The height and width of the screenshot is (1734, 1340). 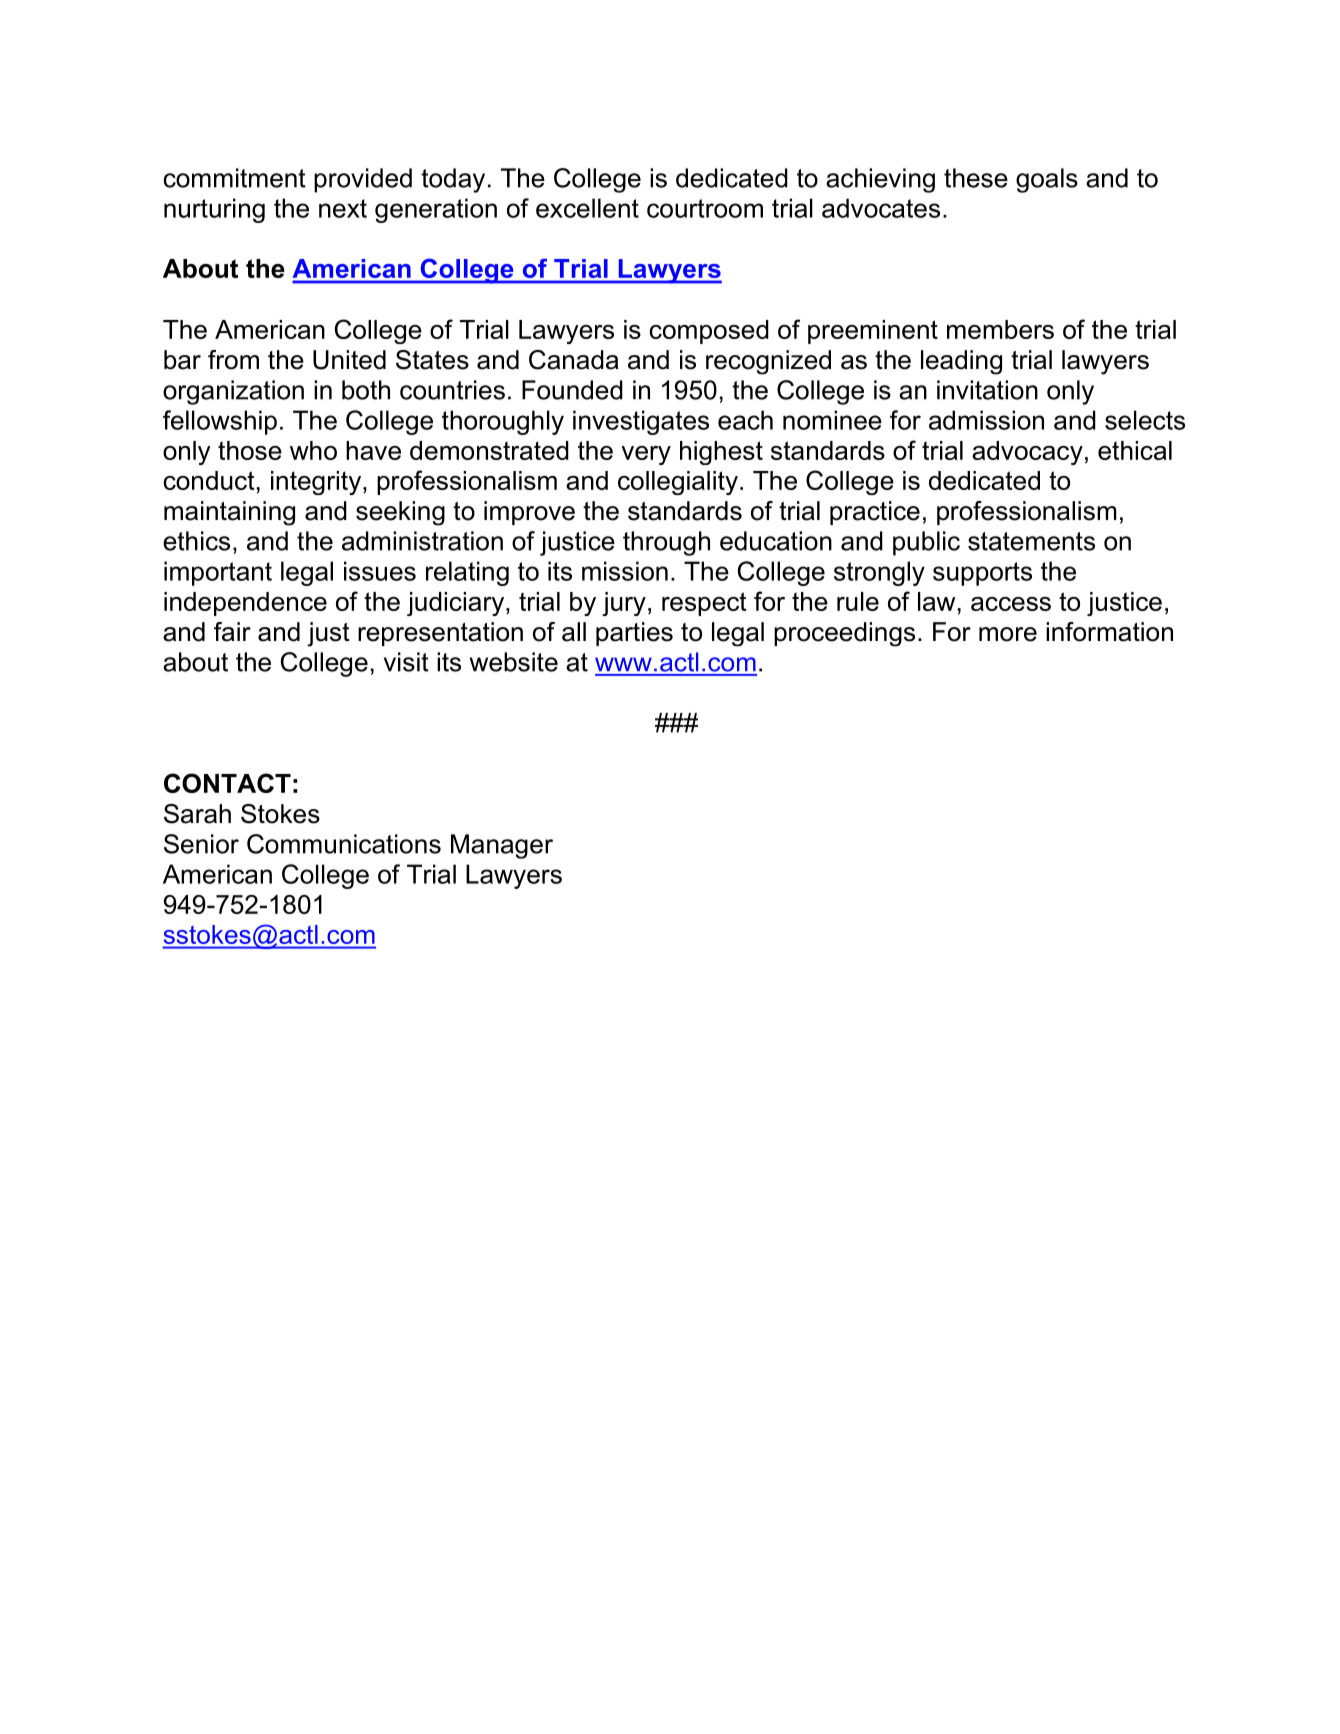 I want to click on Communications, so click(x=344, y=844).
